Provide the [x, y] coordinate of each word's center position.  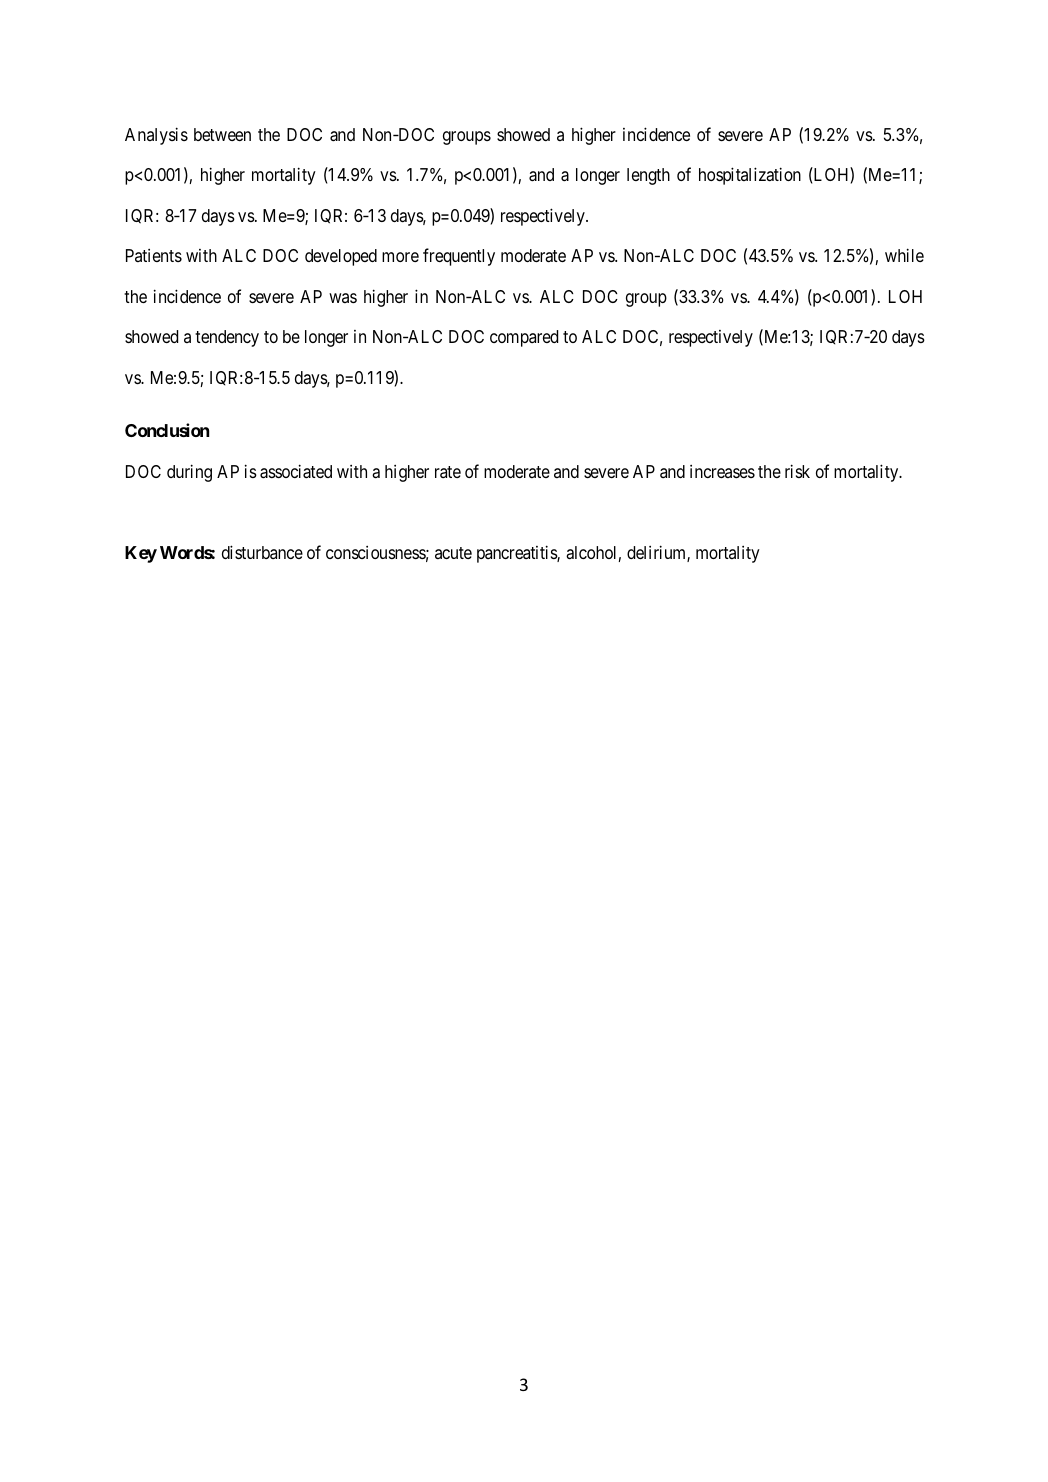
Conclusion [167, 430]
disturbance [262, 552]
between [222, 134]
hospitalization [750, 176]
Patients [154, 255]
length [648, 176]
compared [524, 338]
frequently [459, 257]
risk [797, 471]
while [904, 255]
